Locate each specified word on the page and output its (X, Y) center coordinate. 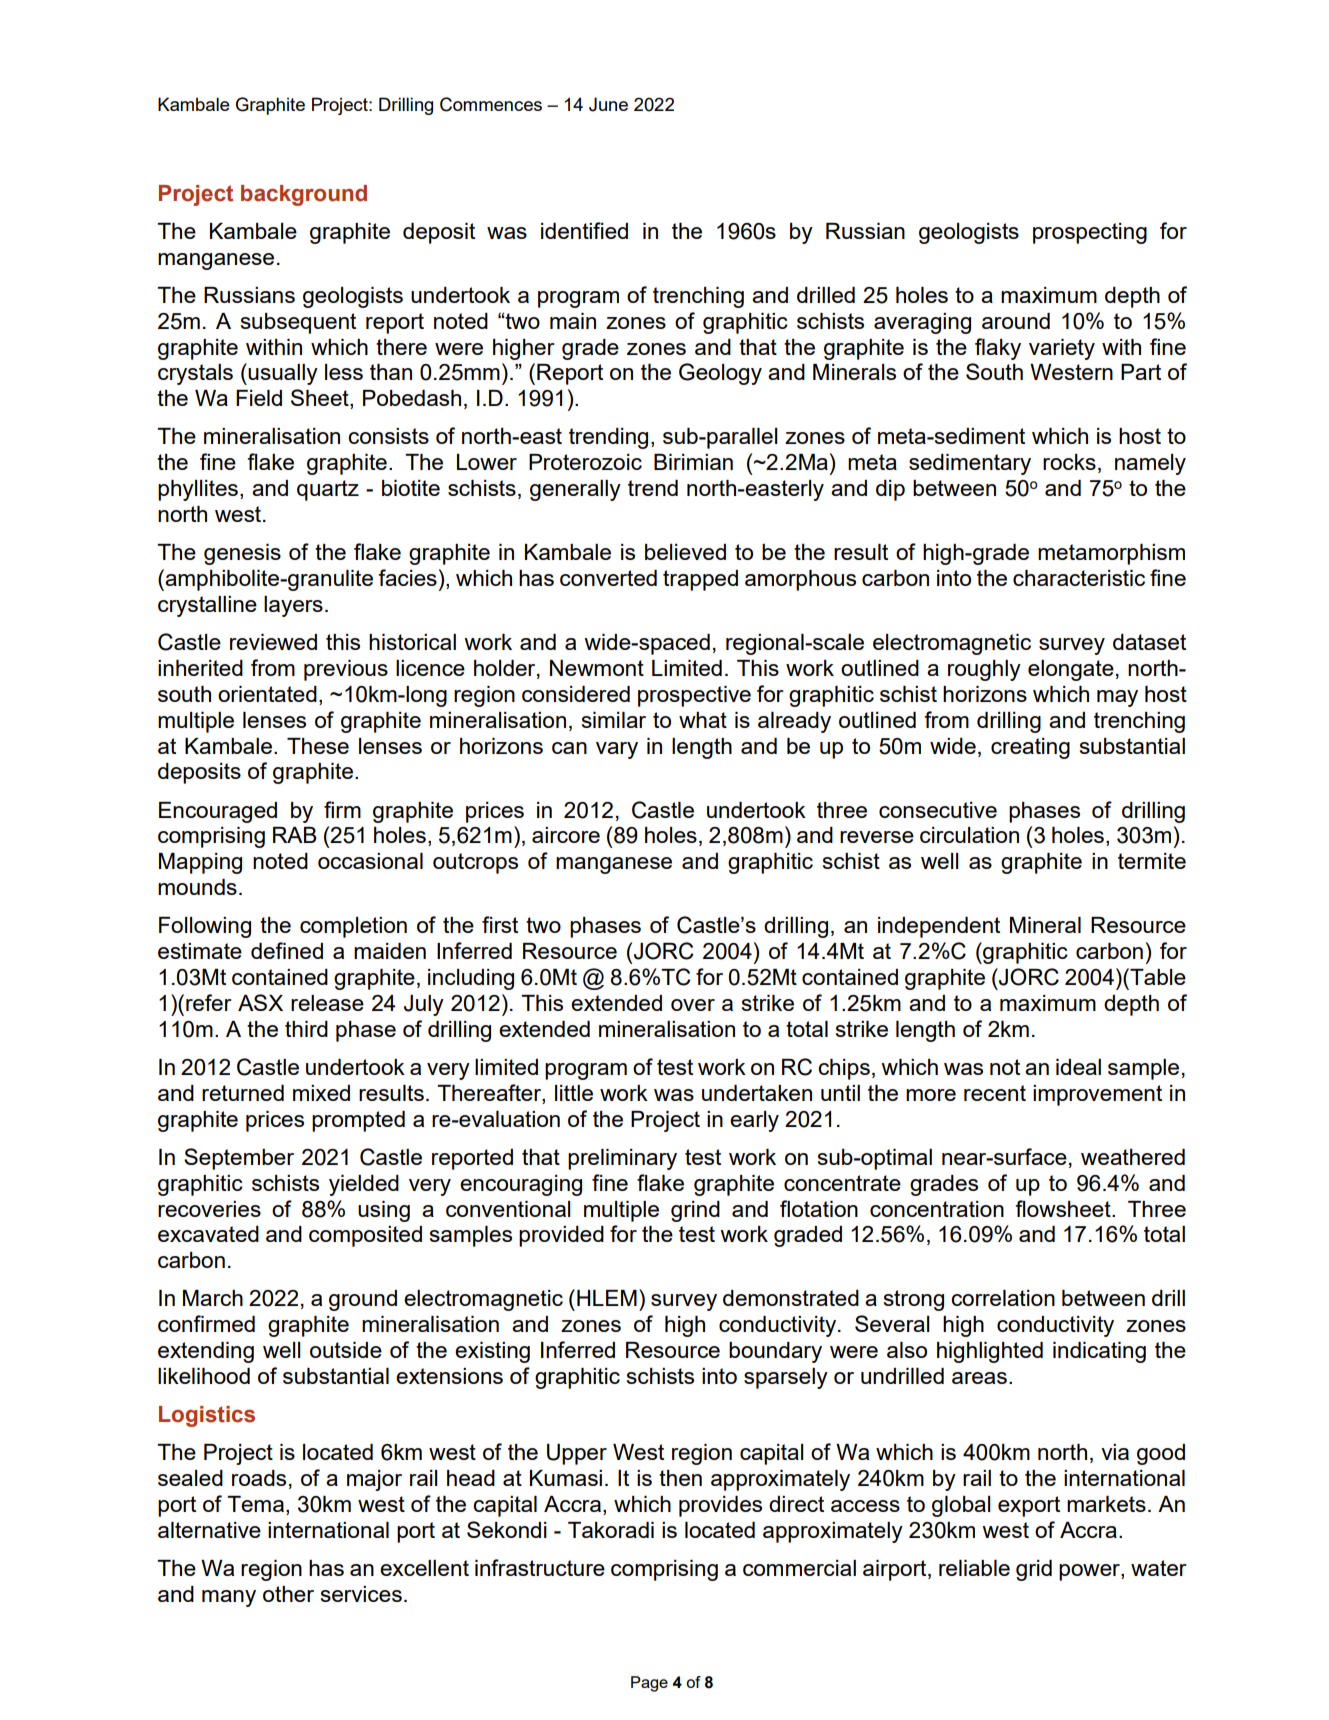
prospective (694, 696)
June (608, 104)
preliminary (622, 1159)
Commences (491, 104)
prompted (358, 1121)
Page (649, 1684)
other (288, 1594)
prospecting (1090, 233)
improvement (1097, 1095)
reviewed (273, 642)
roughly (984, 670)
